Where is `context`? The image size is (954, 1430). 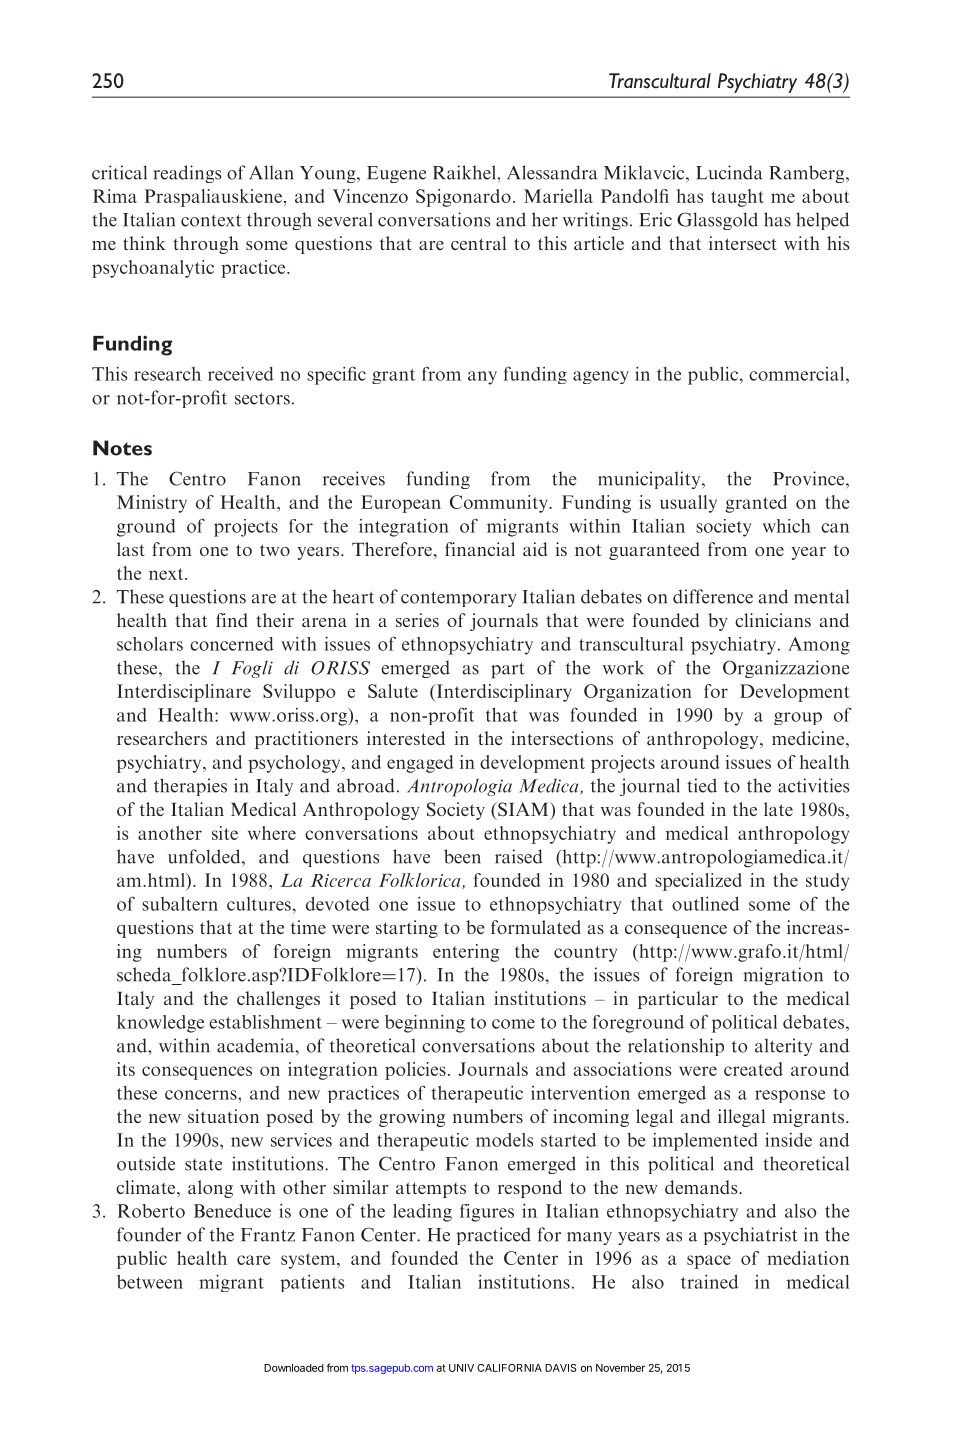
context is located at coordinates (211, 221).
